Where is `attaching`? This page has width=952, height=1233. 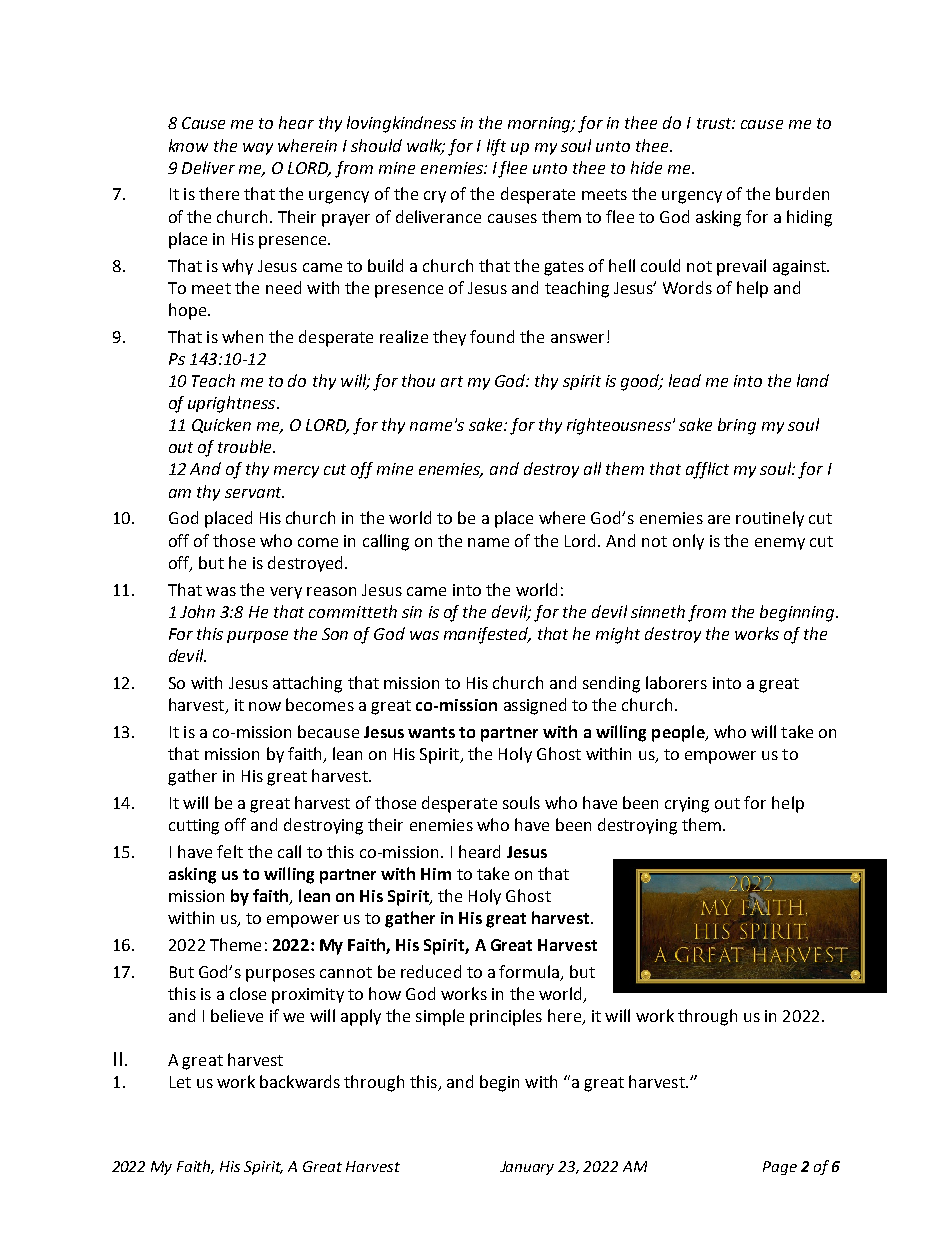 attaching is located at coordinates (307, 684).
